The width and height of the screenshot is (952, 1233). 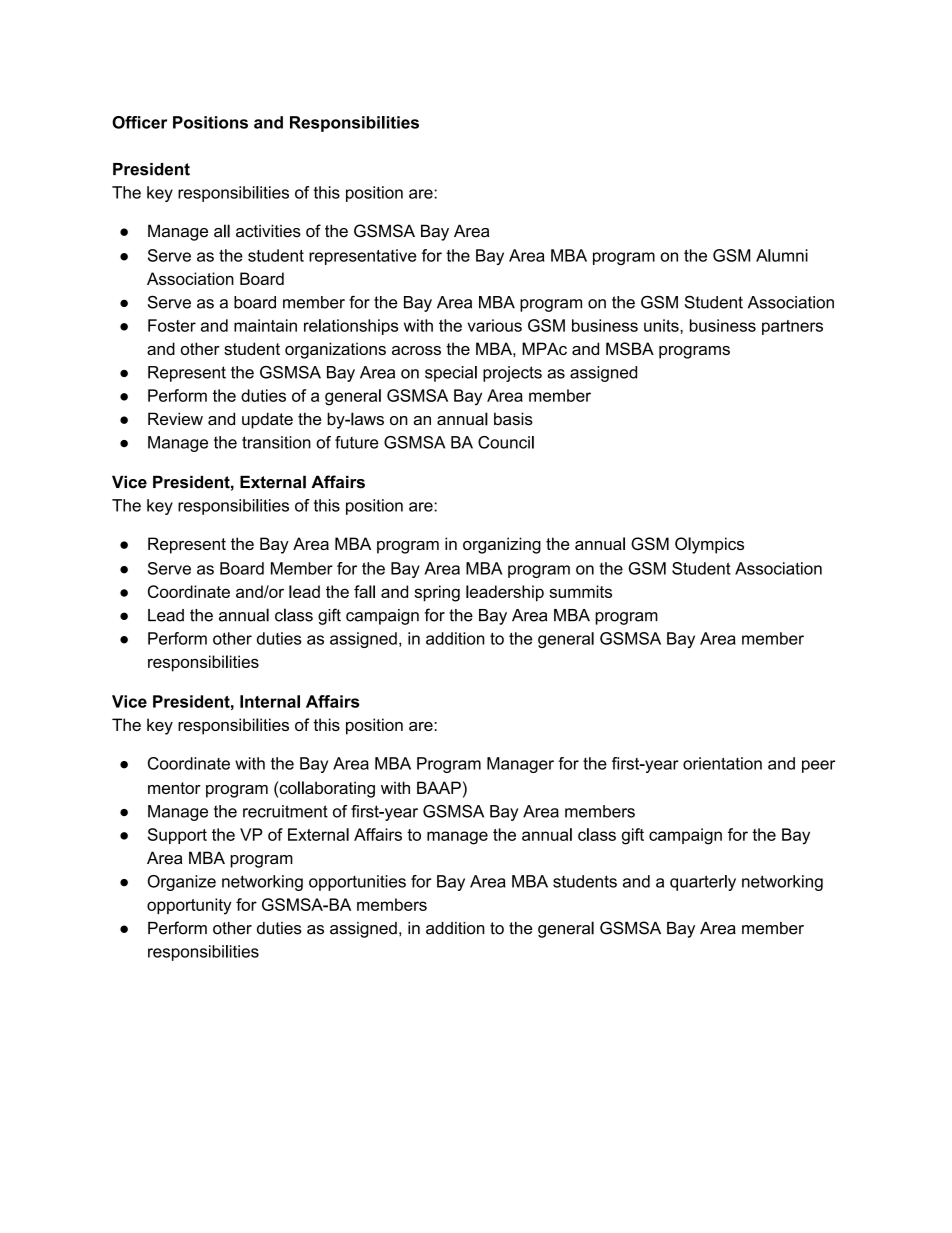 I want to click on transition, so click(x=276, y=442).
